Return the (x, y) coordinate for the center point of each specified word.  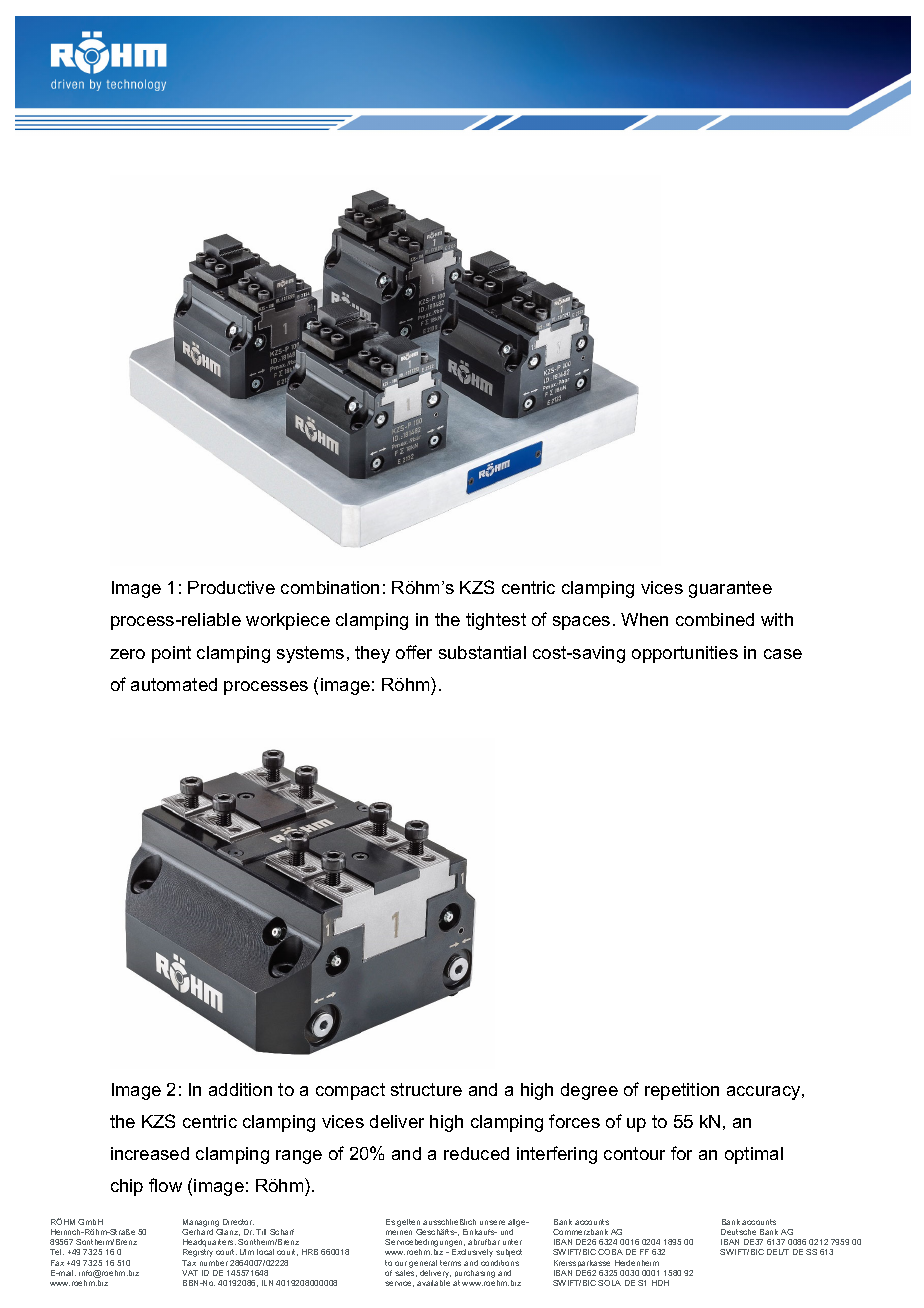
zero (127, 654)
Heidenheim (637, 1263)
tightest (496, 621)
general (423, 1264)
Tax (189, 1263)
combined (715, 619)
